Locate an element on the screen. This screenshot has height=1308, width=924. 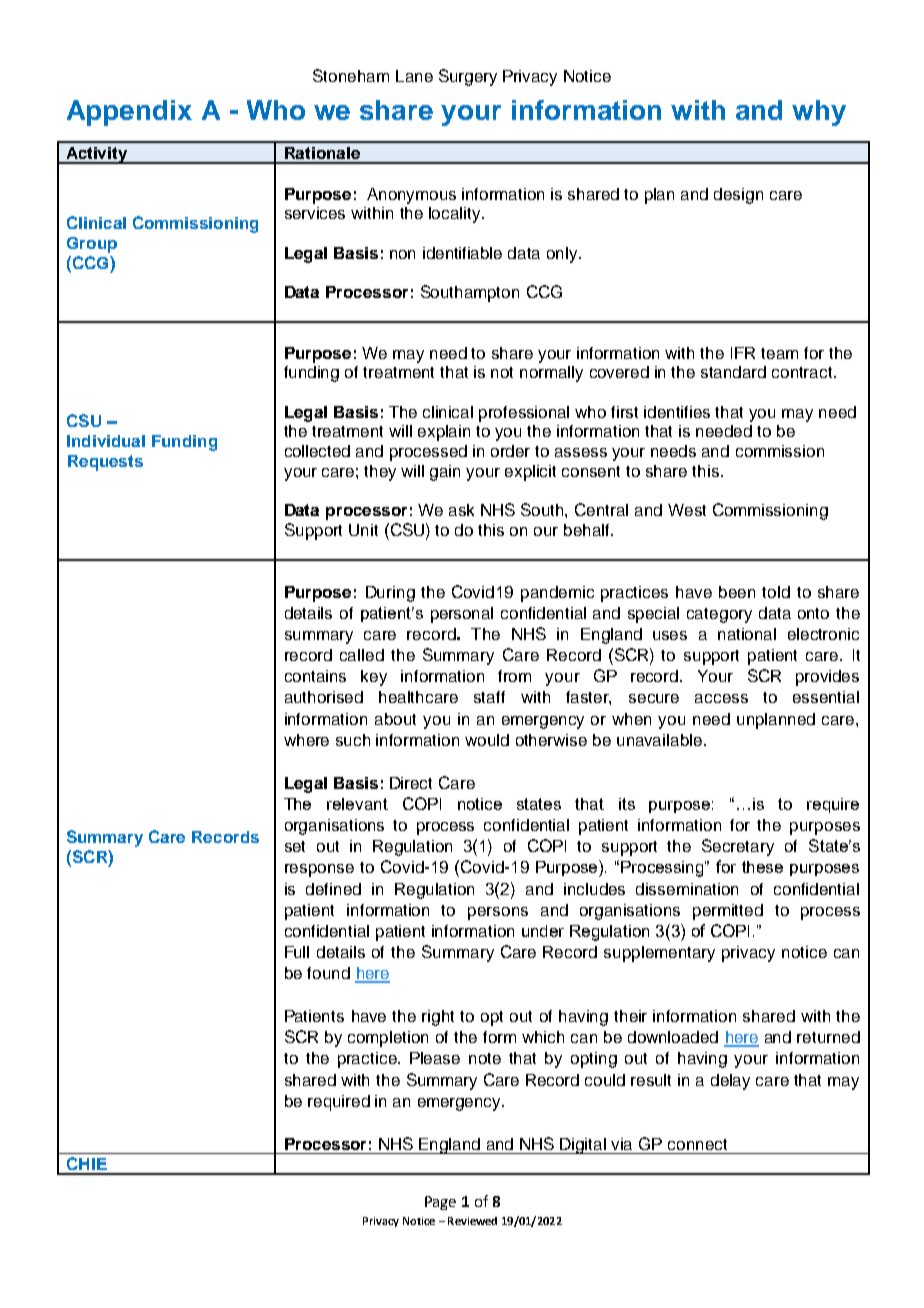
connect is located at coordinates (697, 1144).
